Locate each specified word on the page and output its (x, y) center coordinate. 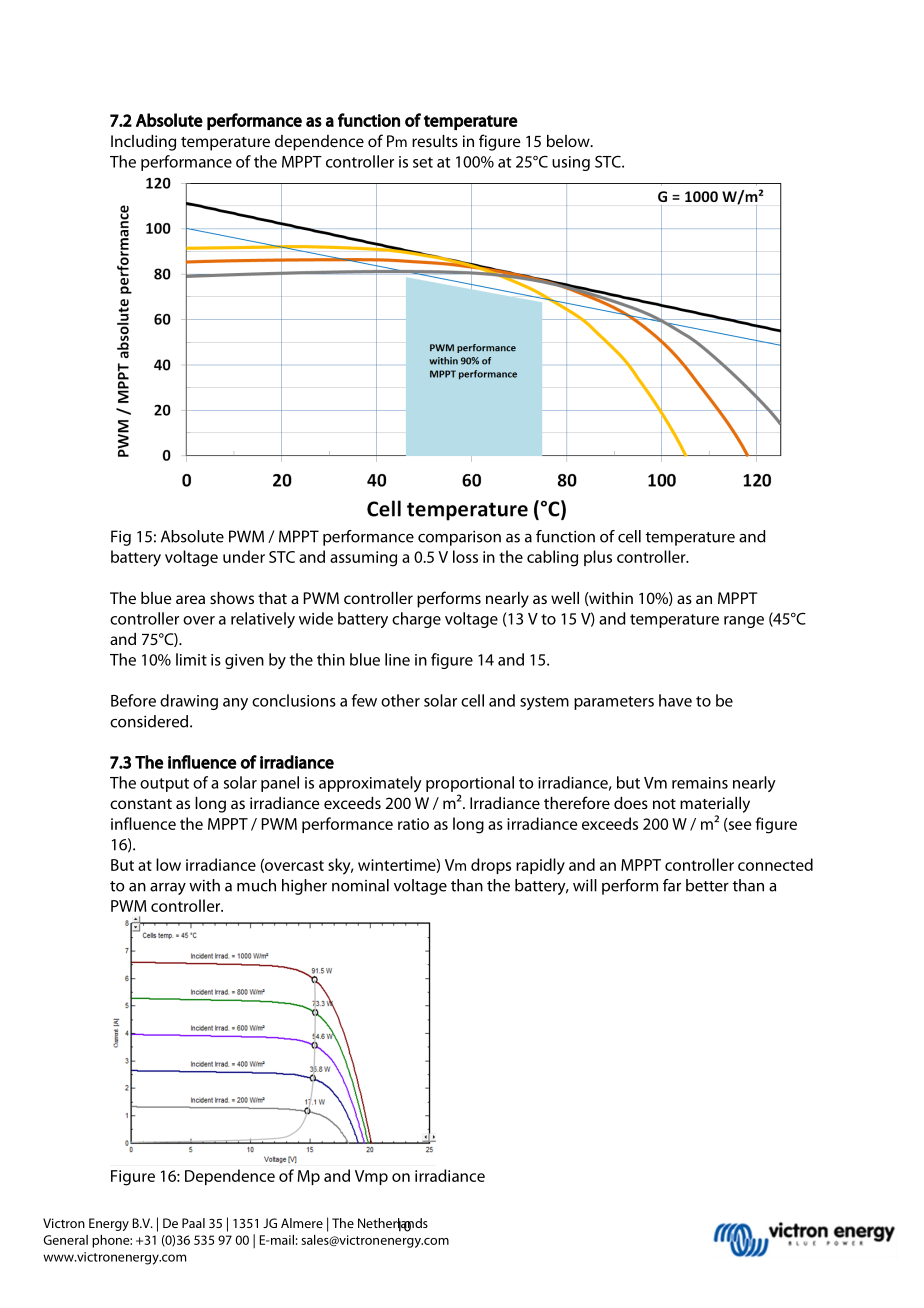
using (571, 163)
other (400, 700)
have (675, 700)
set (423, 162)
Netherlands (393, 1224)
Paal (193, 1223)
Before (133, 700)
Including (143, 143)
